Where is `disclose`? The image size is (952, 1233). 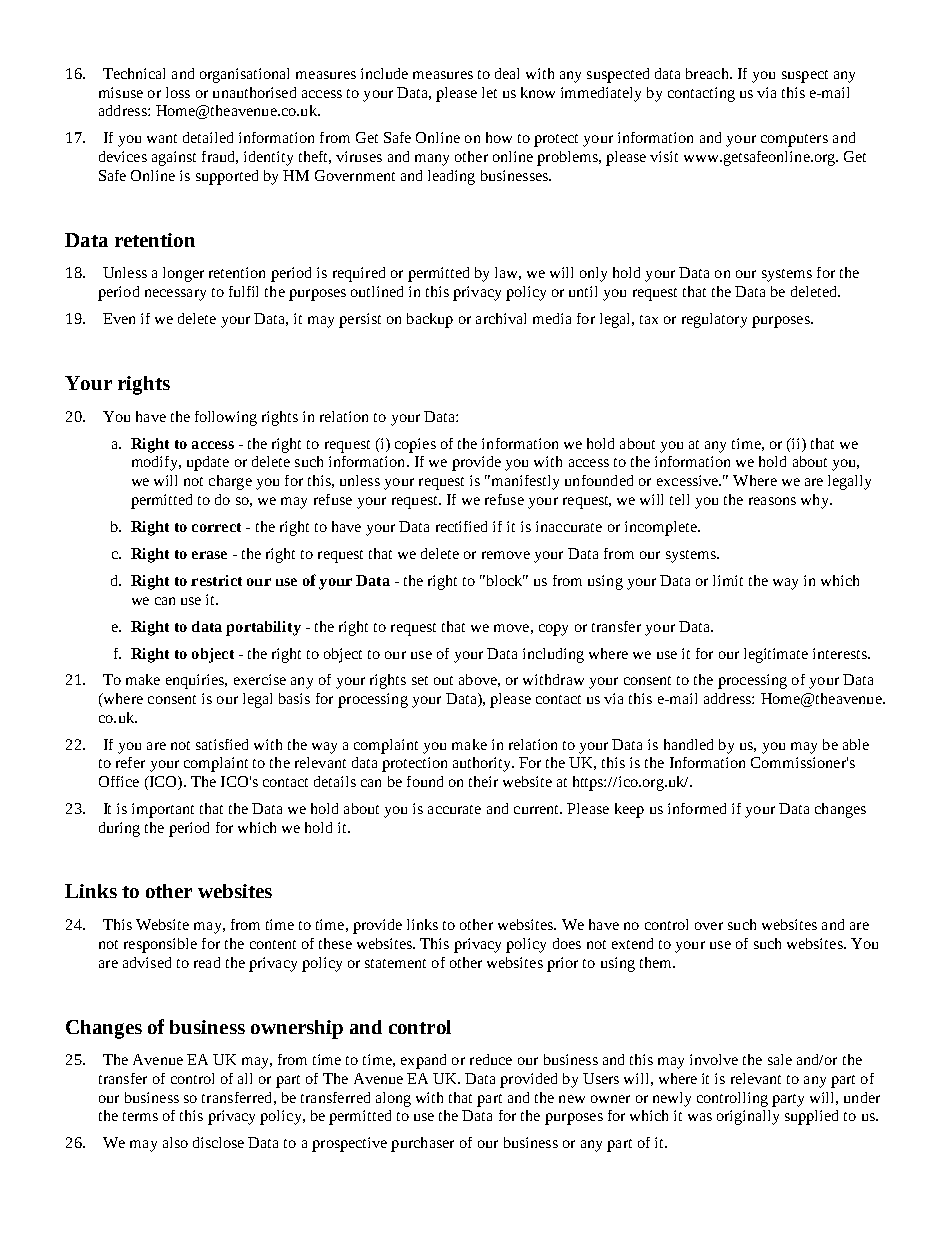 disclose is located at coordinates (218, 1142).
